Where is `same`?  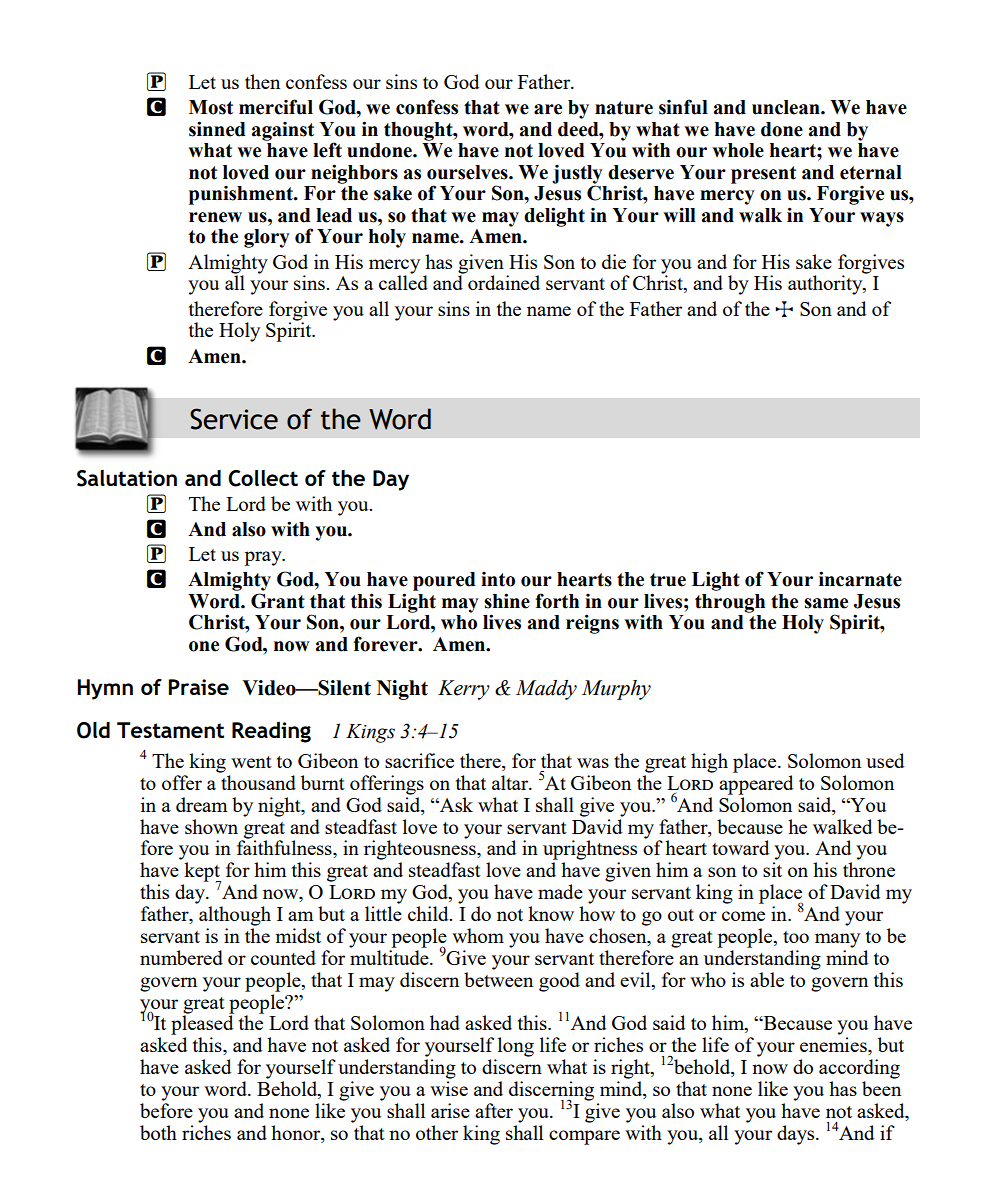 same is located at coordinates (826, 603).
